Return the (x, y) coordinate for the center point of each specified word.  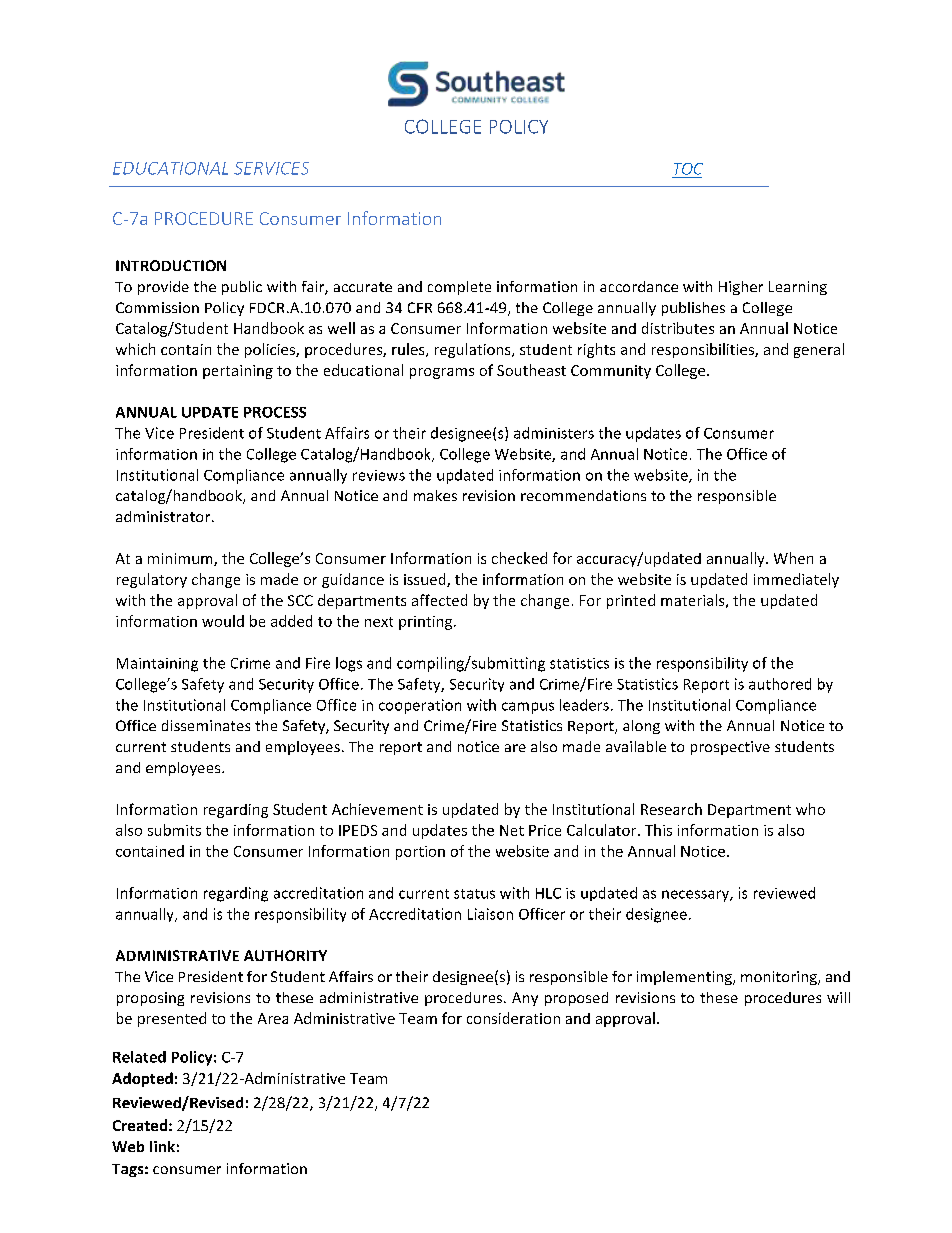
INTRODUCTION (171, 265)
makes (435, 495)
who (810, 809)
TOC (688, 169)
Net (512, 830)
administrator (164, 516)
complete (459, 288)
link (162, 1146)
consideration (513, 1018)
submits (174, 830)
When (793, 558)
